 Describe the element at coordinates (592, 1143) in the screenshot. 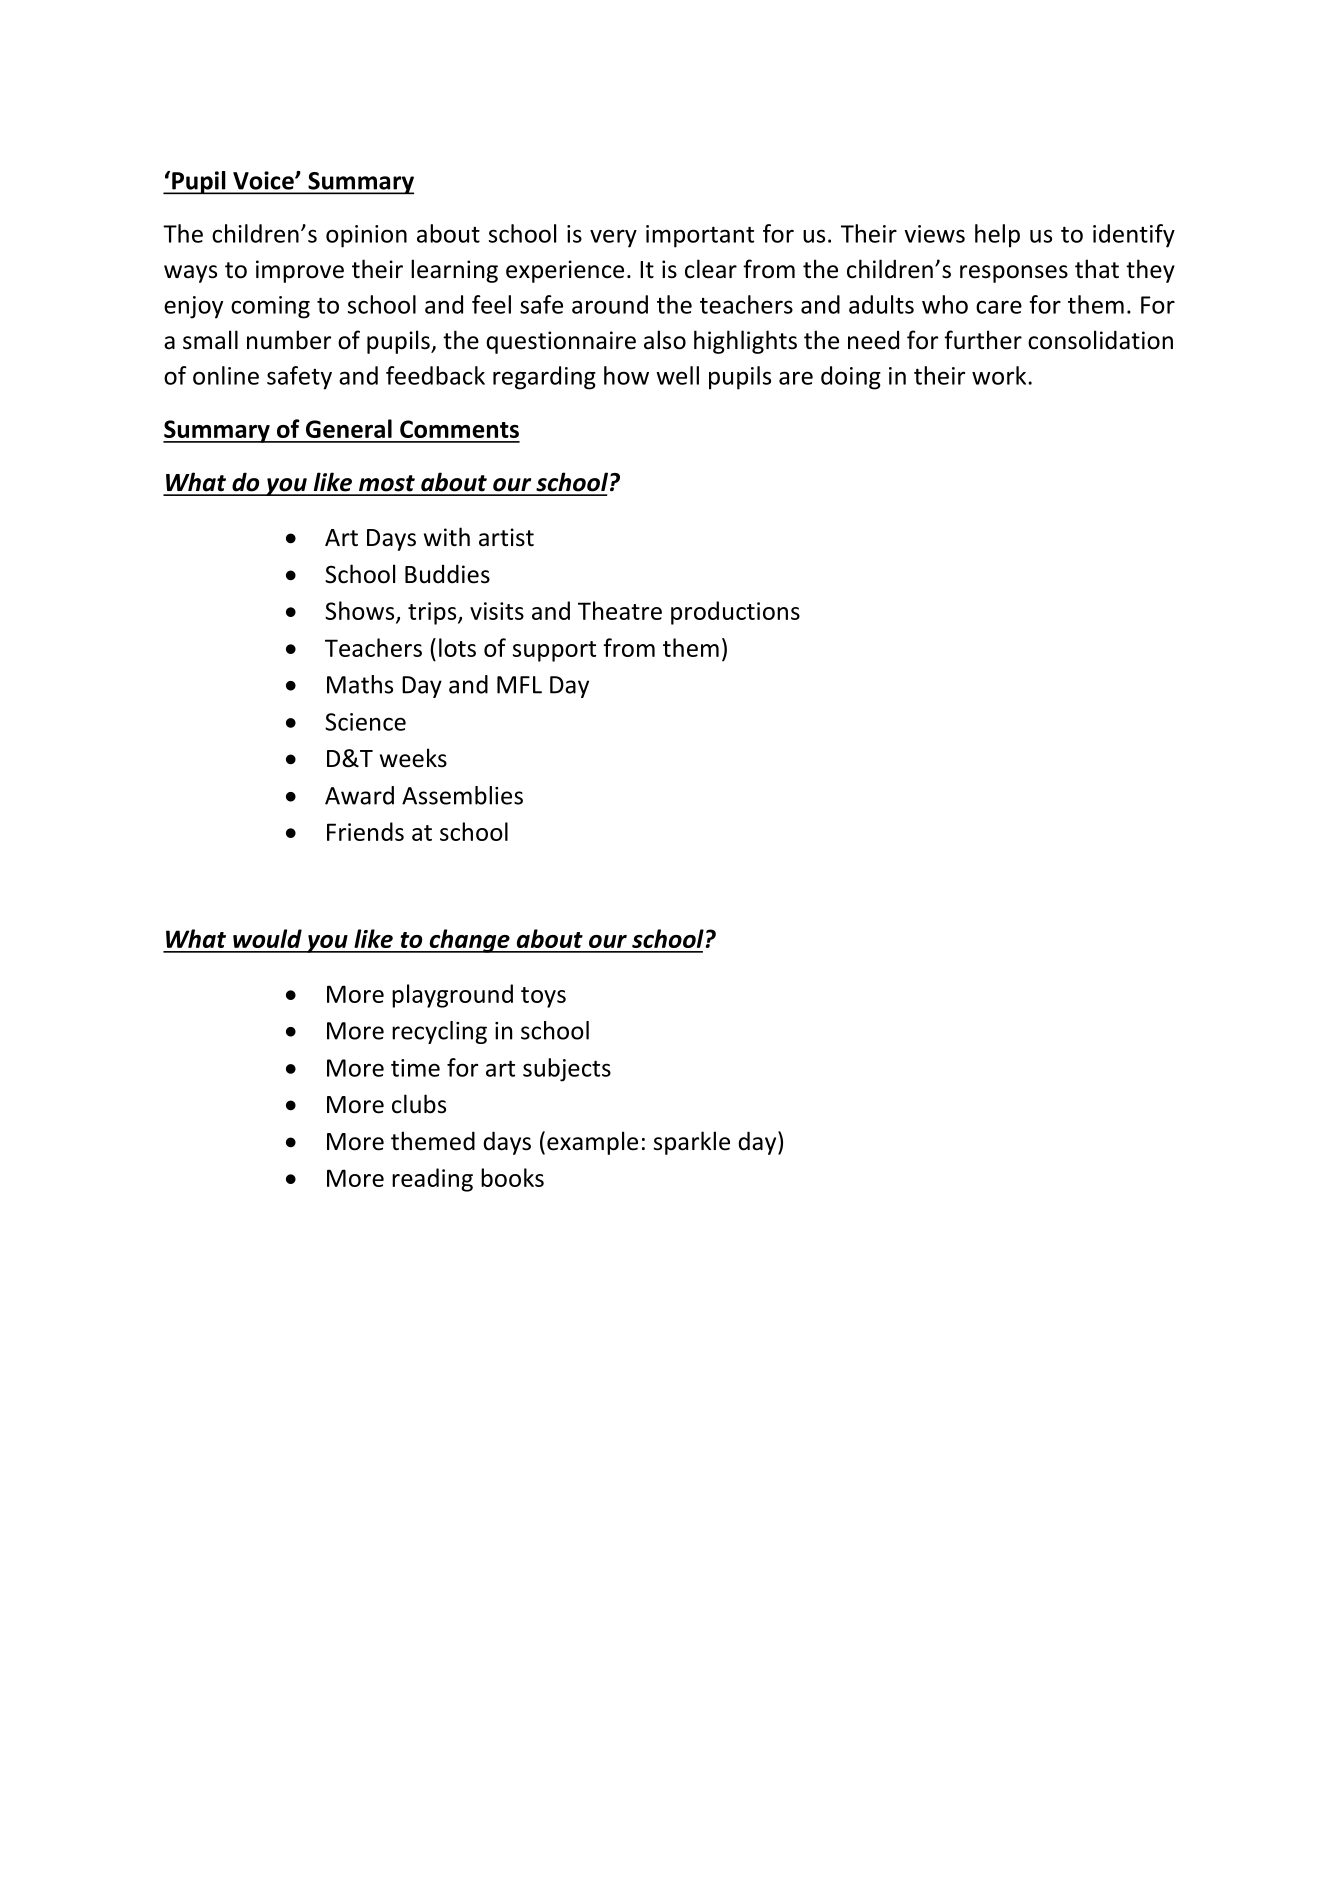

I see `example` at that location.
